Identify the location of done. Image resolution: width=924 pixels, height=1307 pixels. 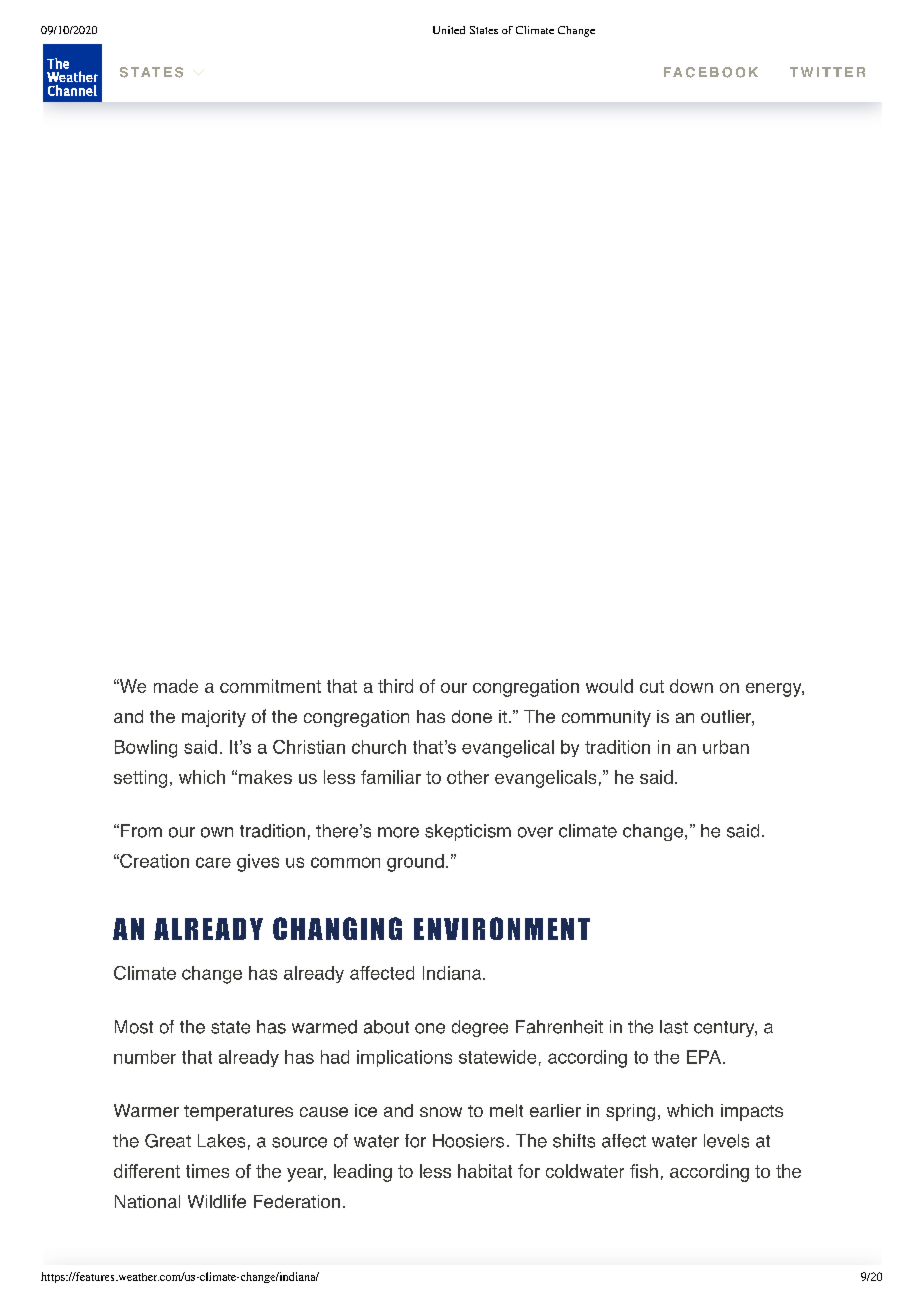
(472, 716).
